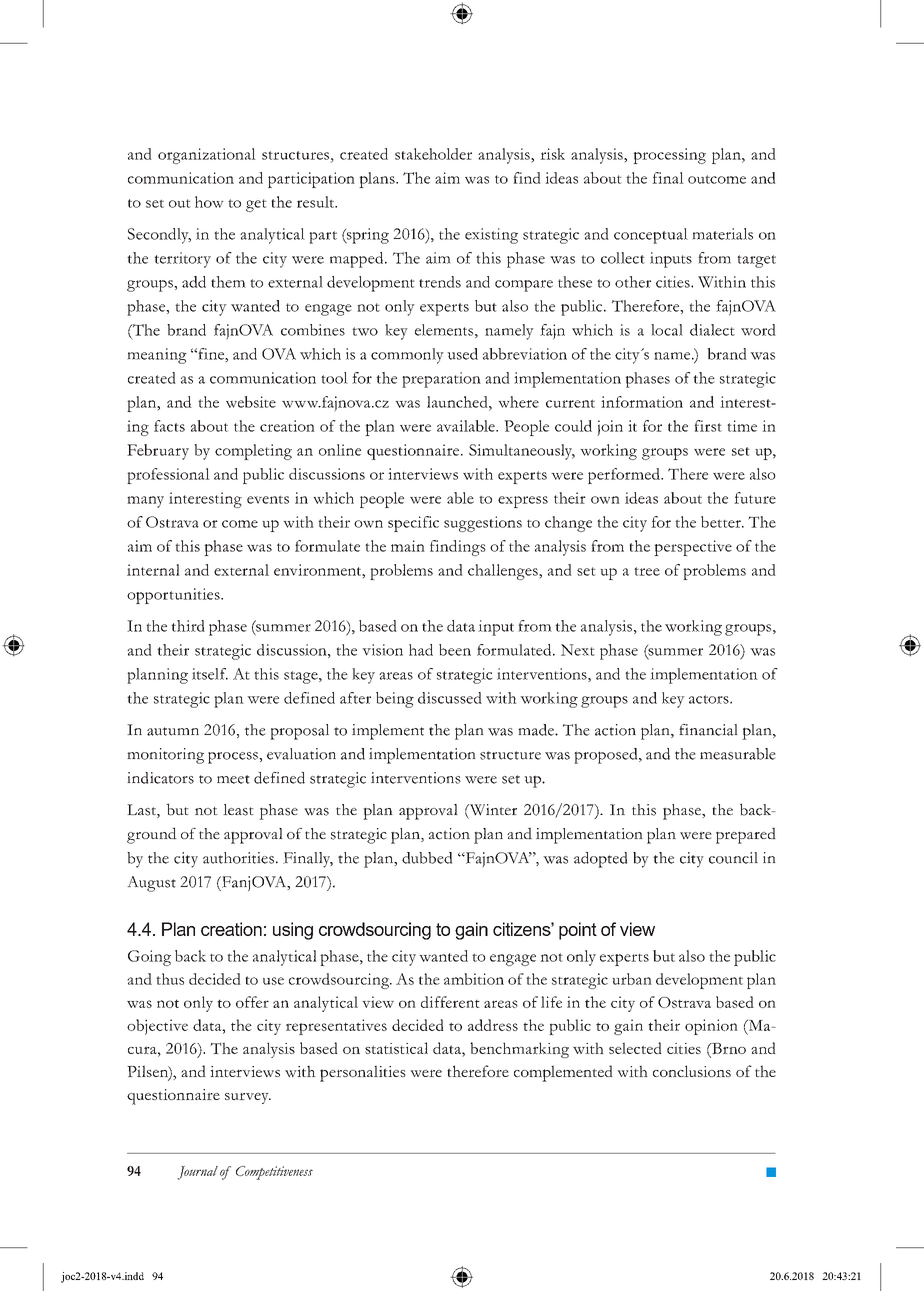  What do you see at coordinates (492, 810) in the screenshot?
I see `Winter` at bounding box center [492, 810].
